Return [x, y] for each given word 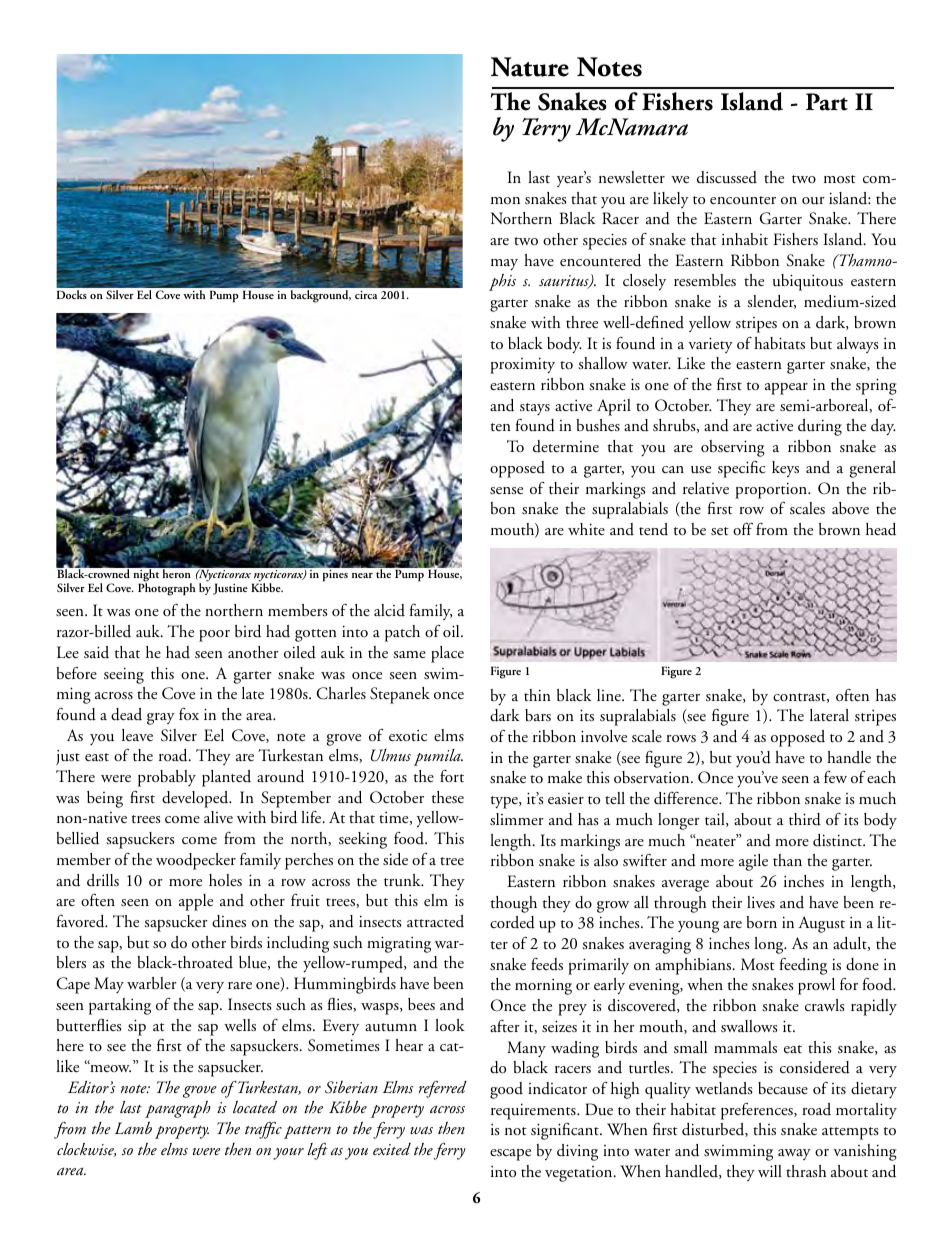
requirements [534, 1111]
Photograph [167, 589]
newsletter [632, 177]
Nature [530, 67]
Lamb [133, 1128]
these [448, 797]
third [805, 819]
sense [506, 491]
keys [785, 469]
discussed [727, 177]
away [794, 1154]
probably [167, 778]
